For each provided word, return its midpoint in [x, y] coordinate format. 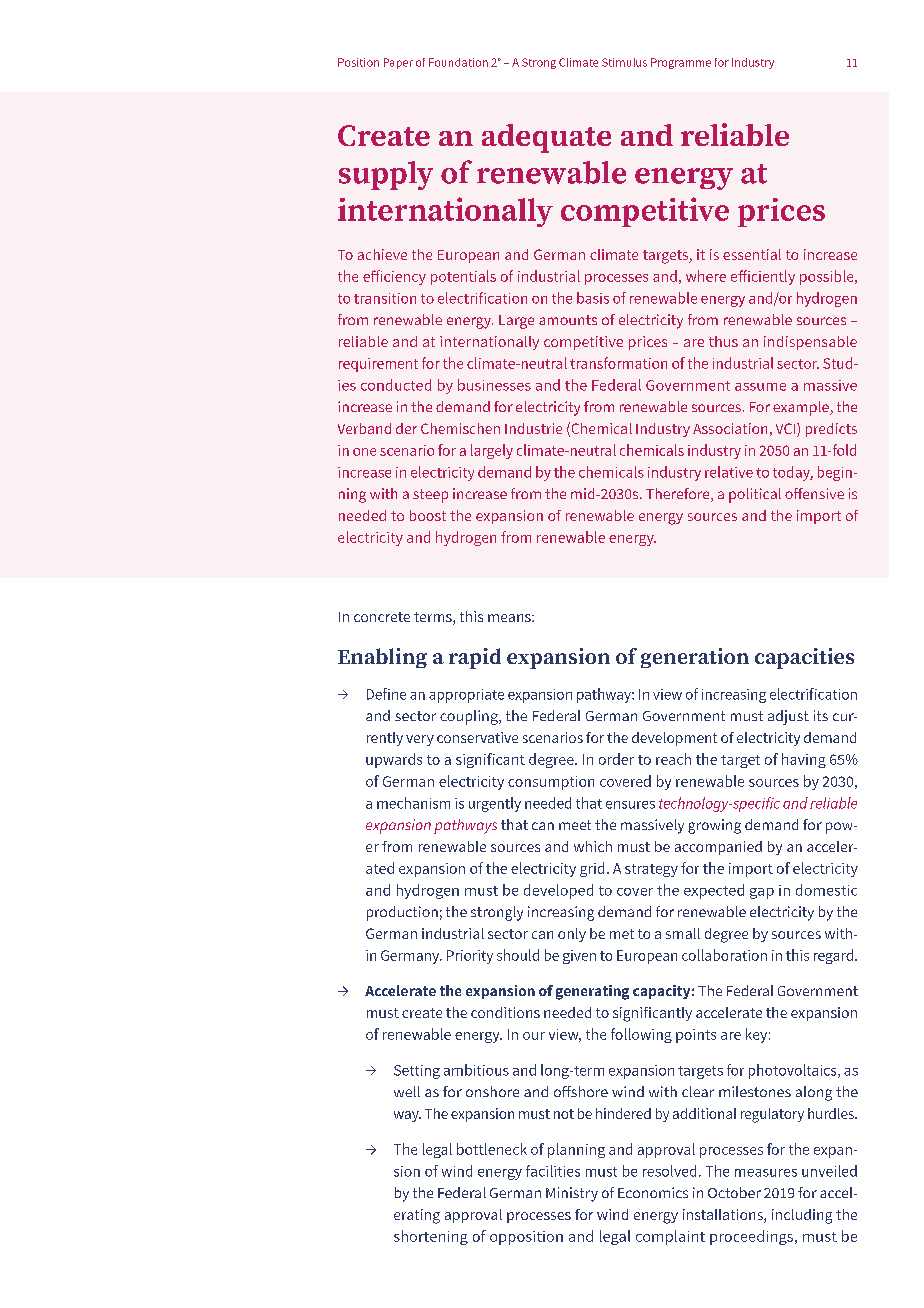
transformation [618, 363]
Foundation [458, 62]
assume [760, 387]
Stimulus [624, 62]
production [402, 913]
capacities [804, 658]
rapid [475, 658]
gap [762, 893]
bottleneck [492, 1149]
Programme [681, 63]
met [622, 934]
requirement [378, 365]
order [616, 759]
